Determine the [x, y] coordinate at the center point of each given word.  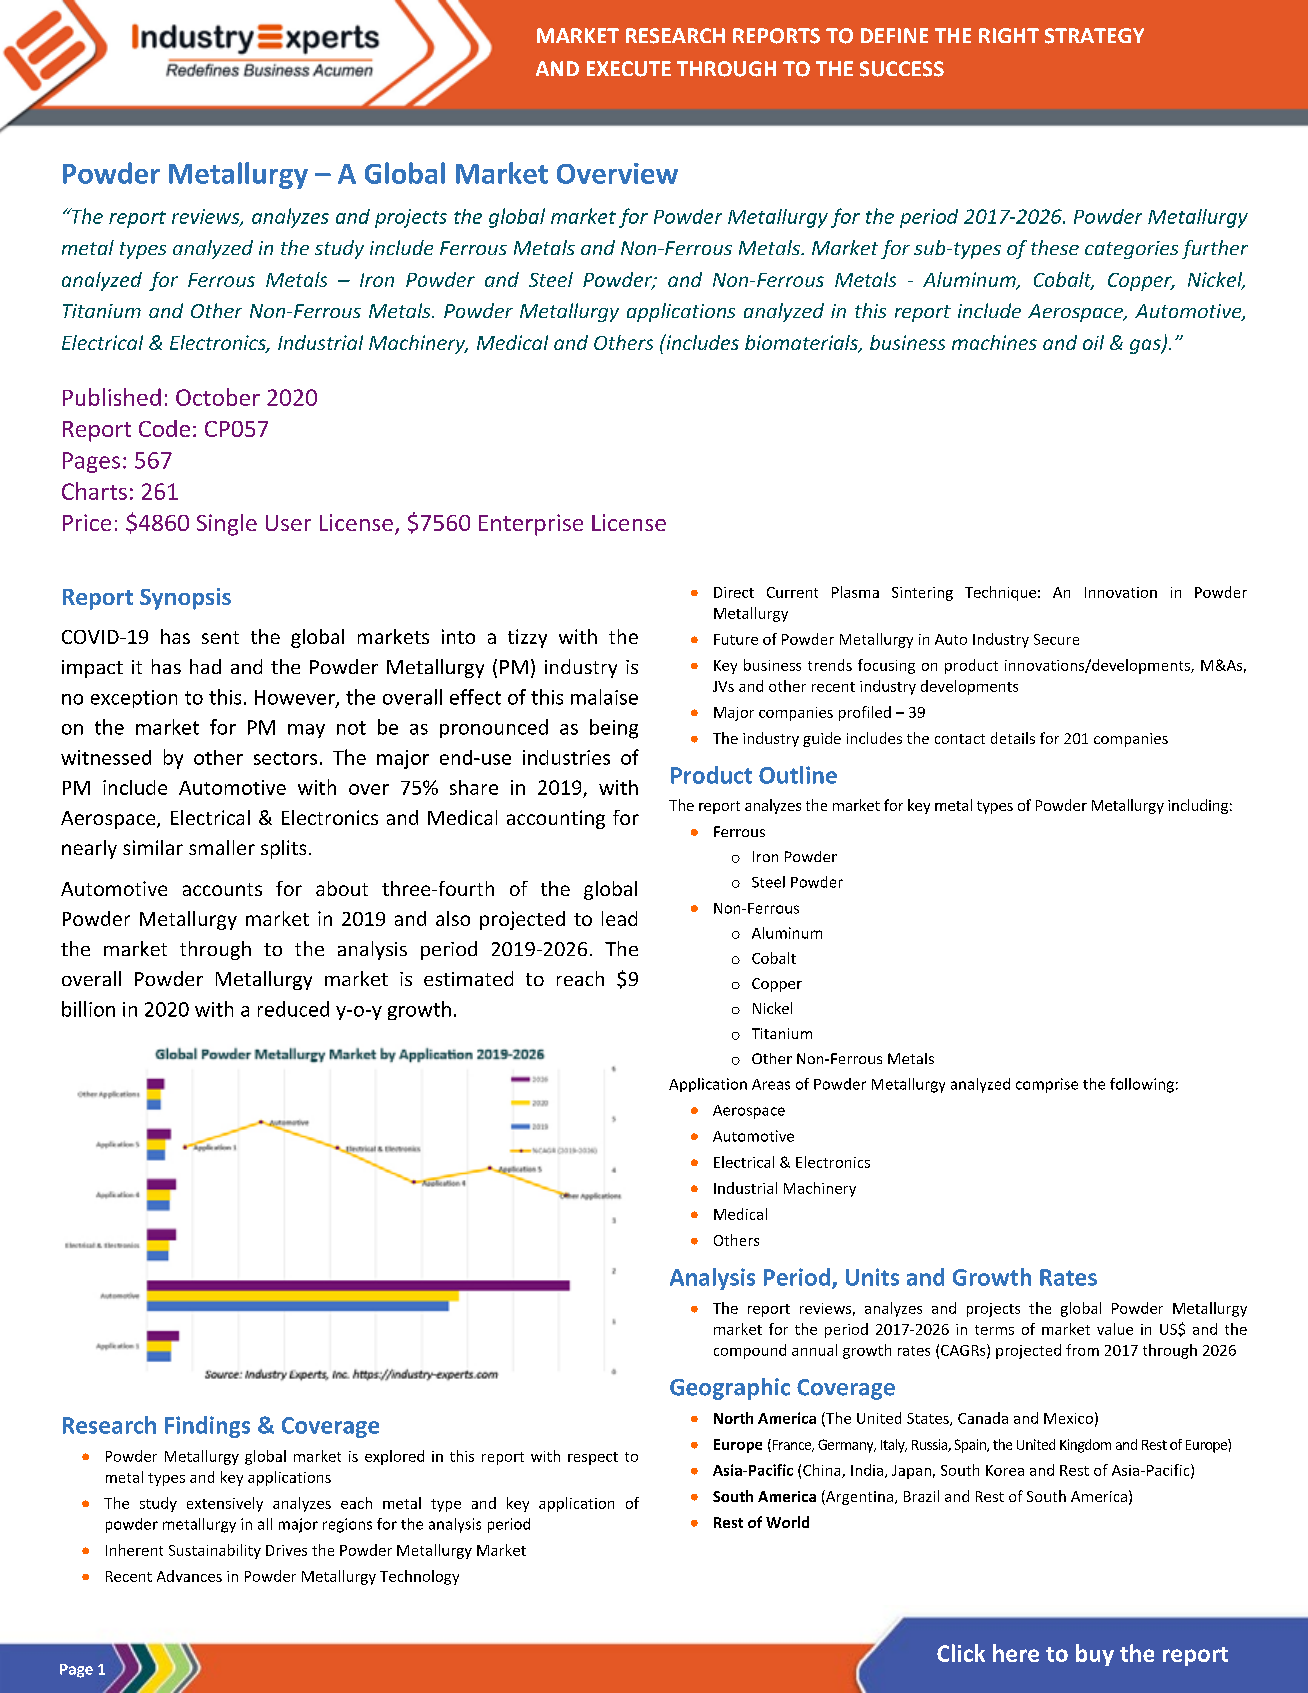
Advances [189, 1576]
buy [1095, 1655]
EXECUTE [629, 69]
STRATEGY [1094, 36]
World [787, 1522]
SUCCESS [902, 69]
